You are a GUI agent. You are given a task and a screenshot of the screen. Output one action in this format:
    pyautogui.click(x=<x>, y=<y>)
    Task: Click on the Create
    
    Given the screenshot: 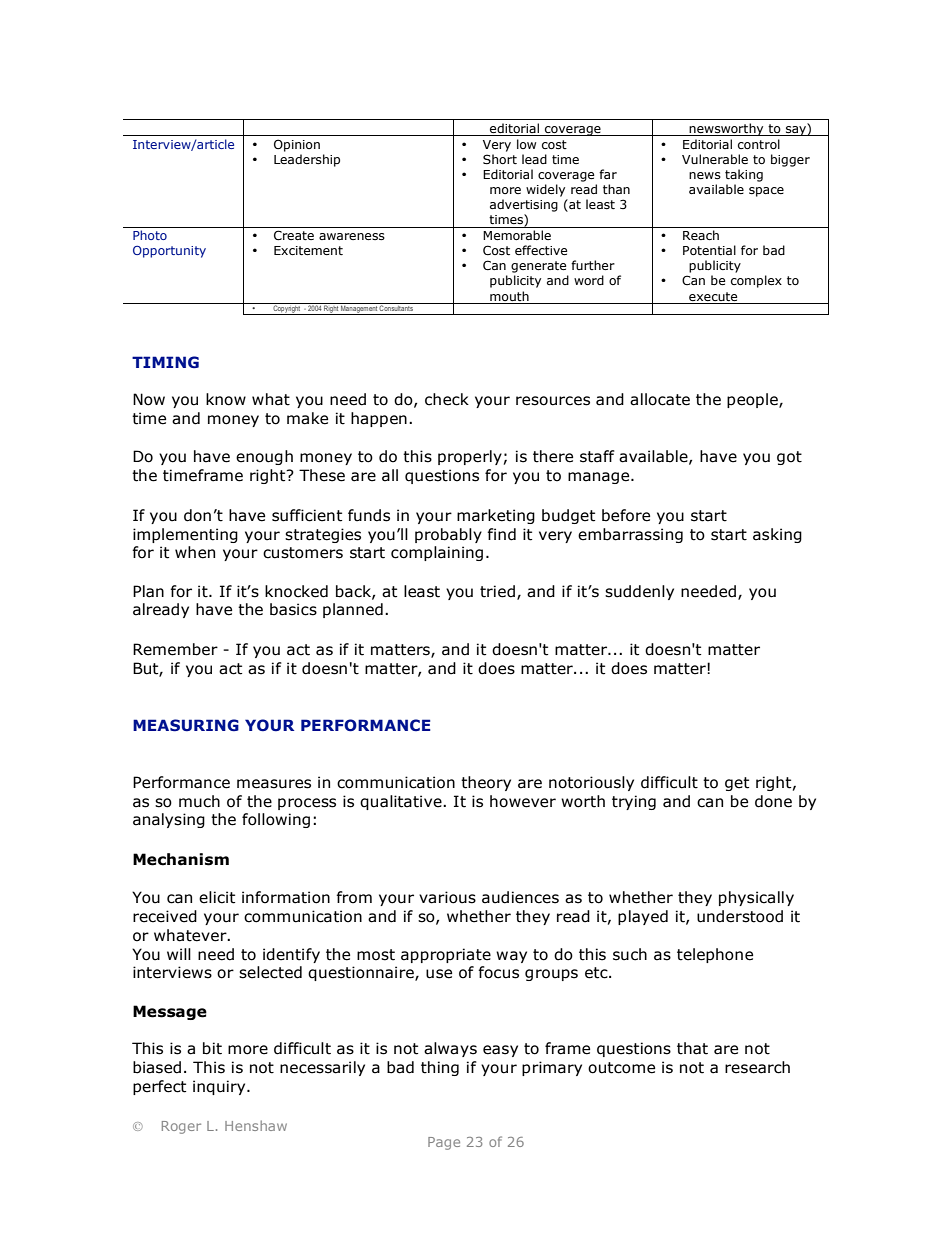 What is the action you would take?
    pyautogui.click(x=294, y=235)
